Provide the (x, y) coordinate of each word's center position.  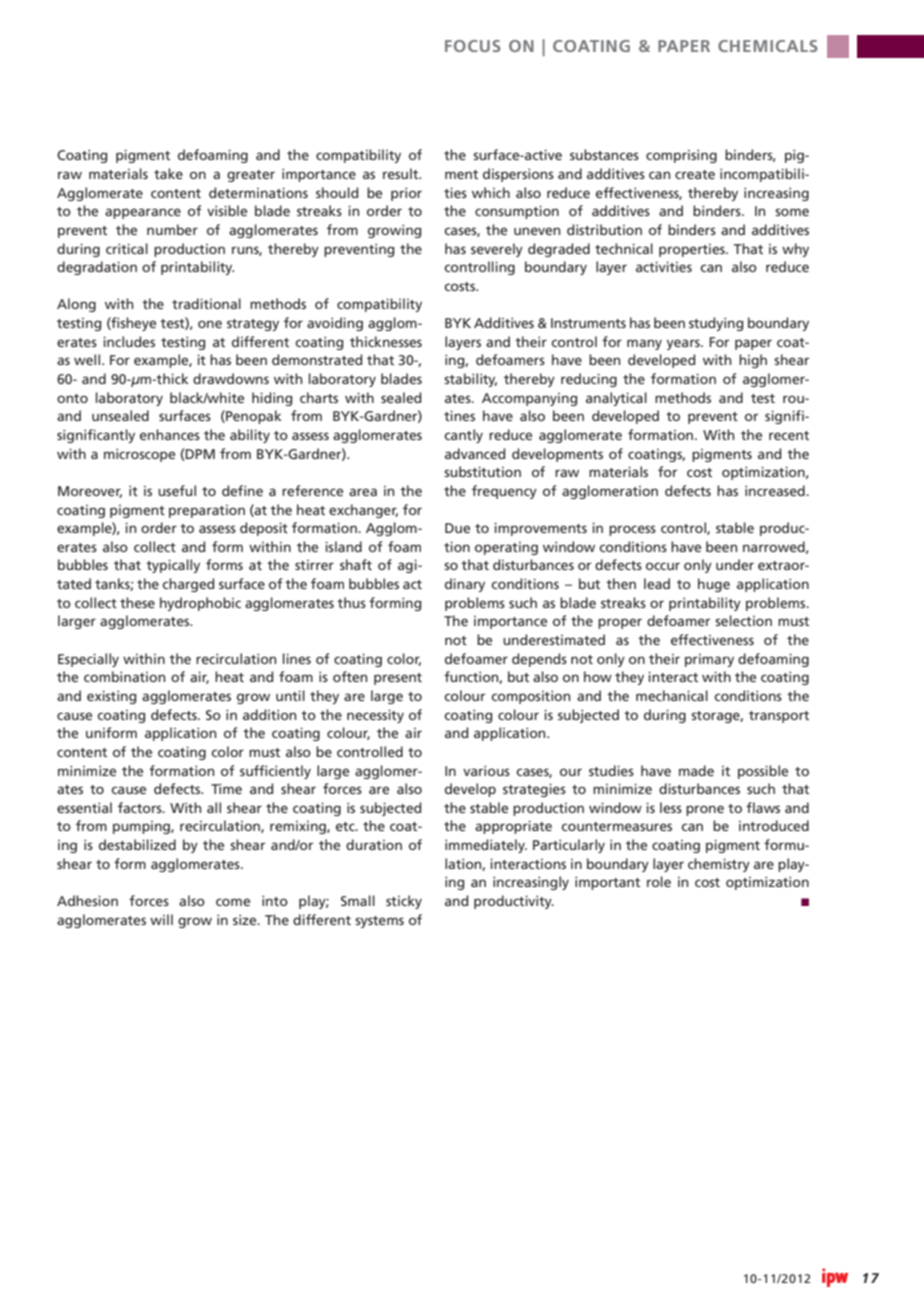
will (161, 919)
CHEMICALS (768, 46)
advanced (475, 453)
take (168, 173)
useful (177, 490)
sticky (404, 902)
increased (776, 490)
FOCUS (473, 46)
